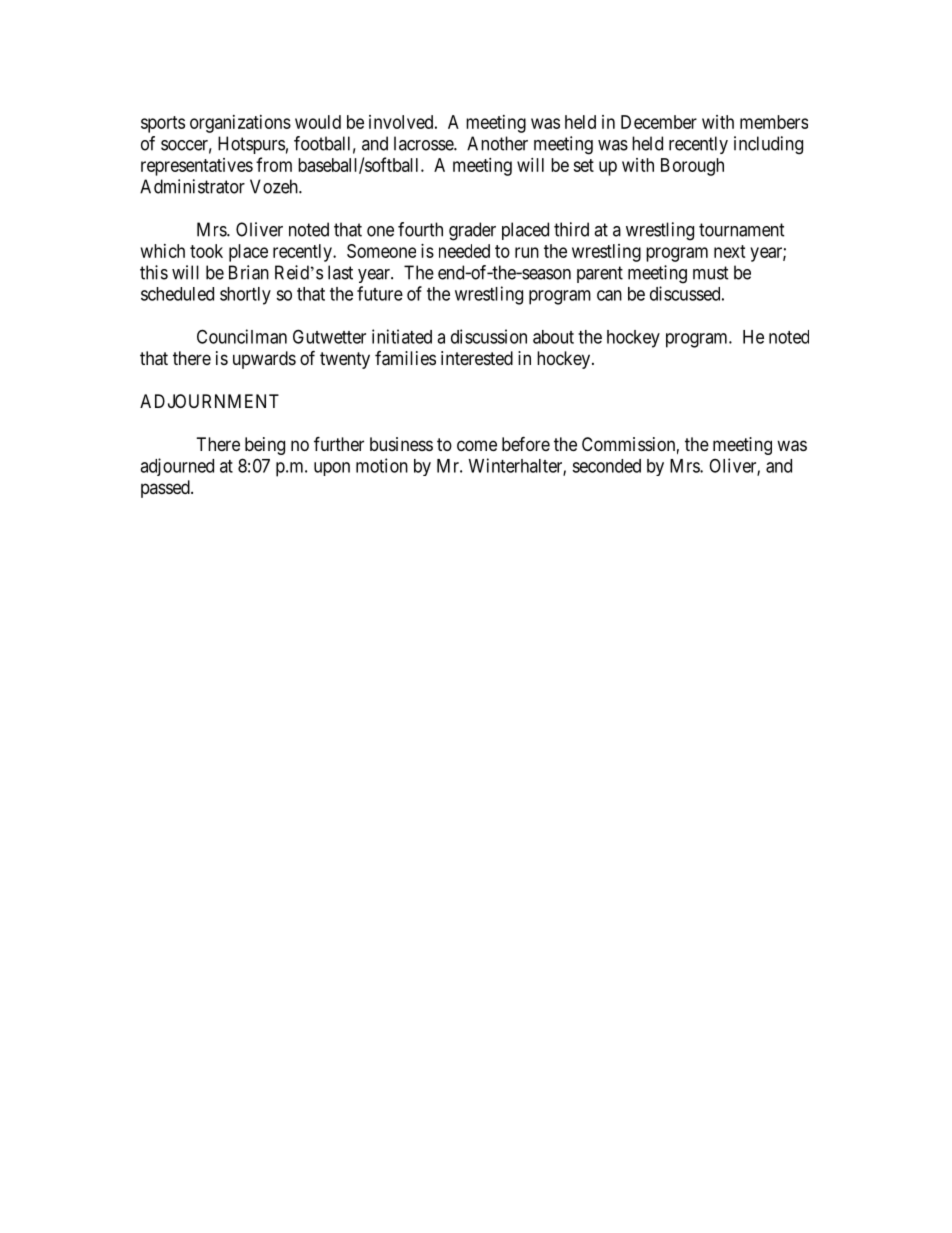 Image resolution: width=952 pixels, height=1233 pixels. I want to click on organizations, so click(240, 124).
